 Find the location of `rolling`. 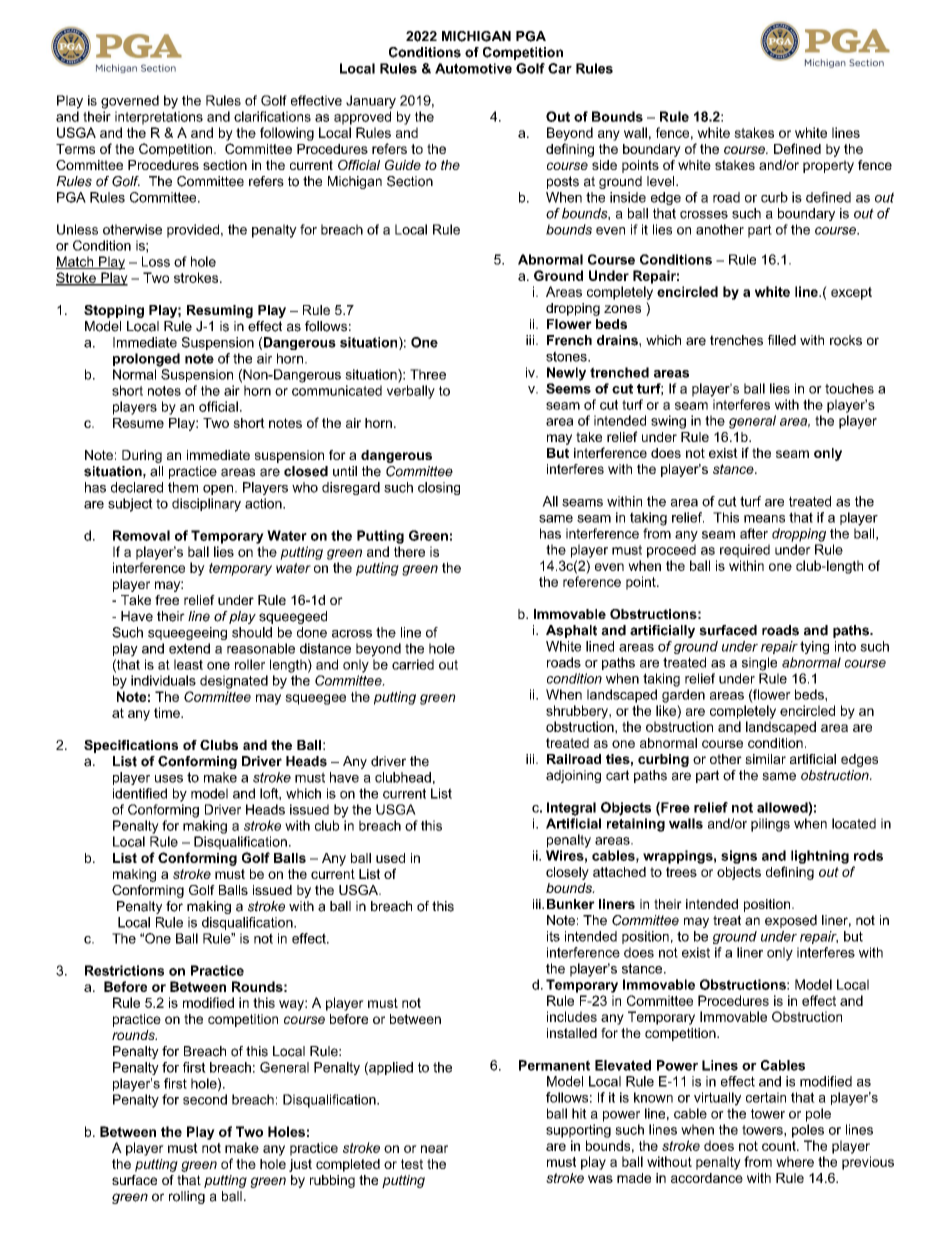

rolling is located at coordinates (187, 1197).
